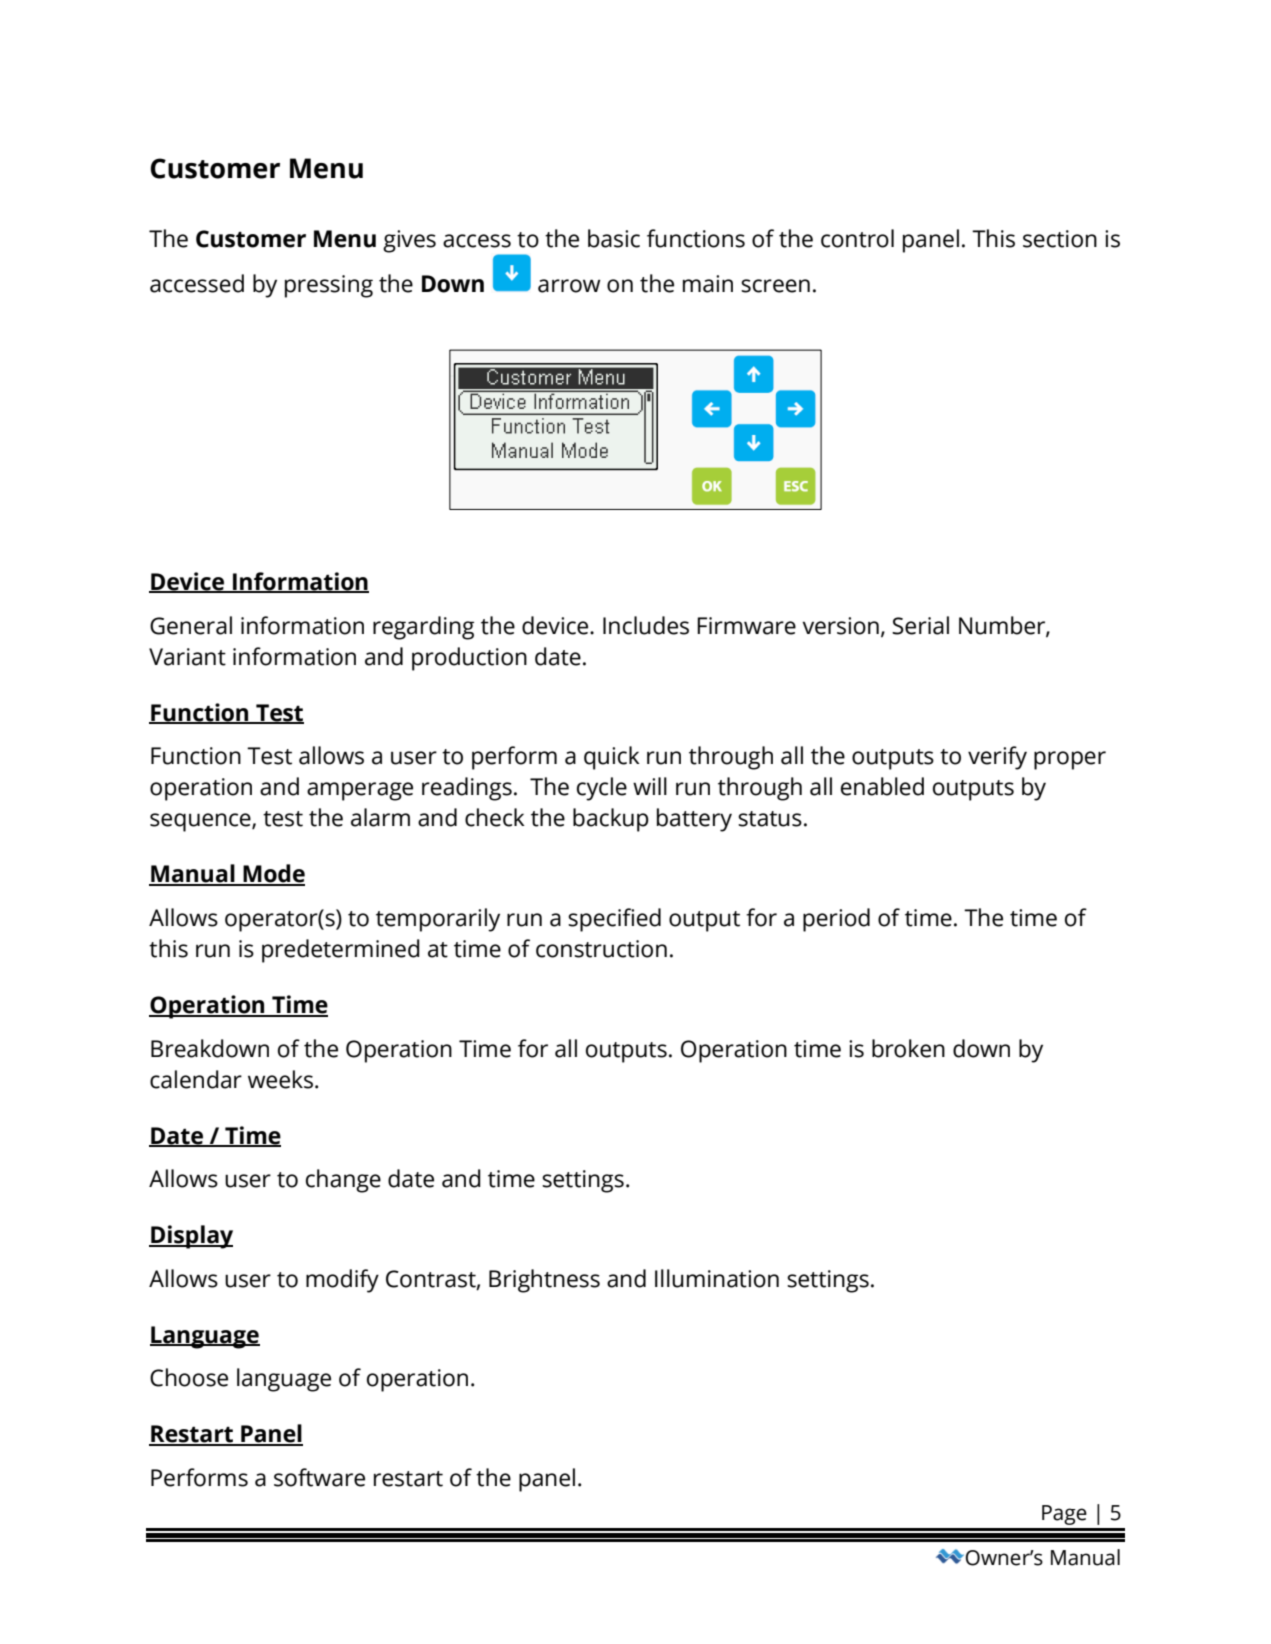  Describe the element at coordinates (191, 625) in the screenshot. I see `General` at that location.
